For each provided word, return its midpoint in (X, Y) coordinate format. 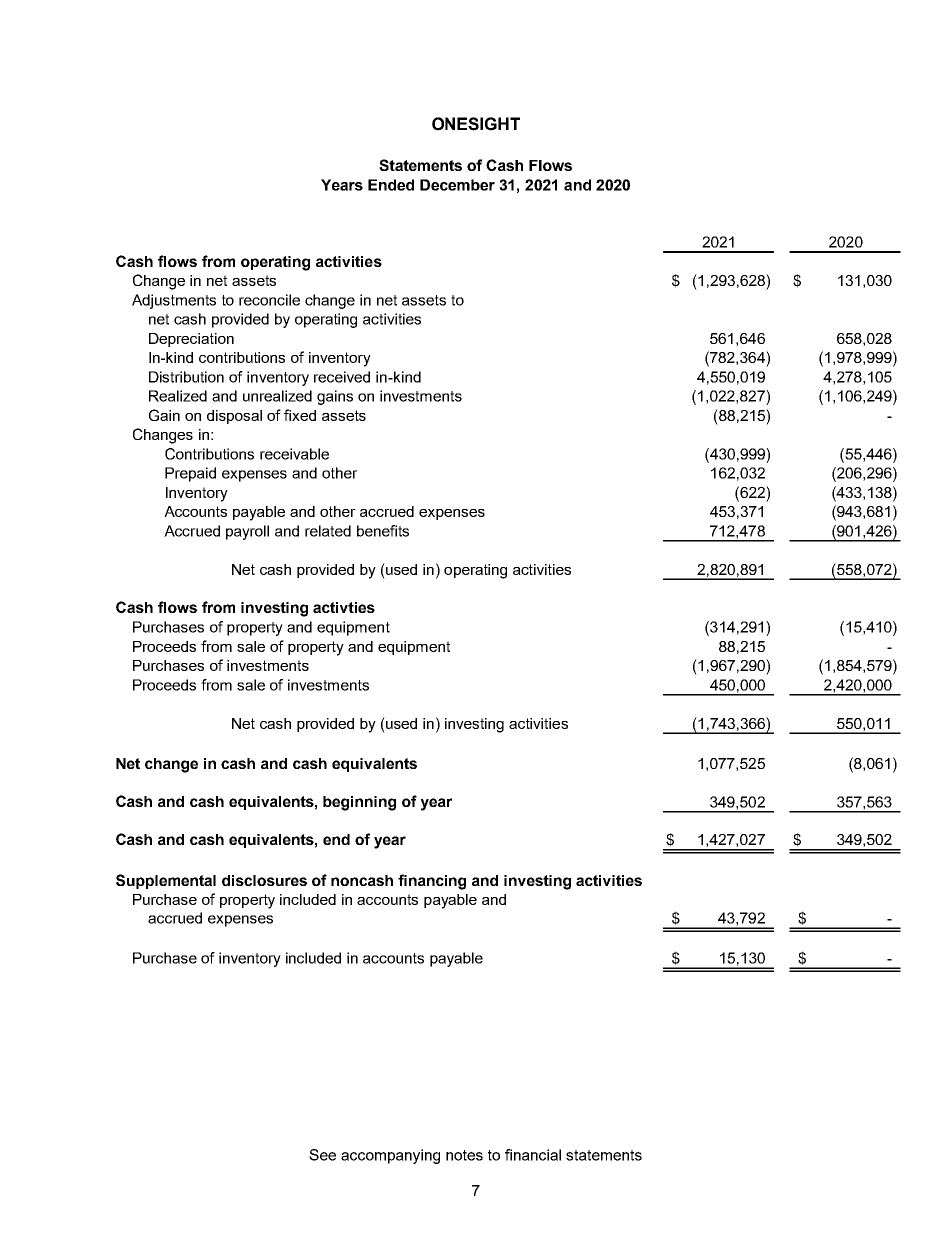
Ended (391, 185)
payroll (247, 532)
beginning (359, 803)
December (457, 185)
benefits (383, 531)
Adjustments (174, 301)
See (322, 1155)
